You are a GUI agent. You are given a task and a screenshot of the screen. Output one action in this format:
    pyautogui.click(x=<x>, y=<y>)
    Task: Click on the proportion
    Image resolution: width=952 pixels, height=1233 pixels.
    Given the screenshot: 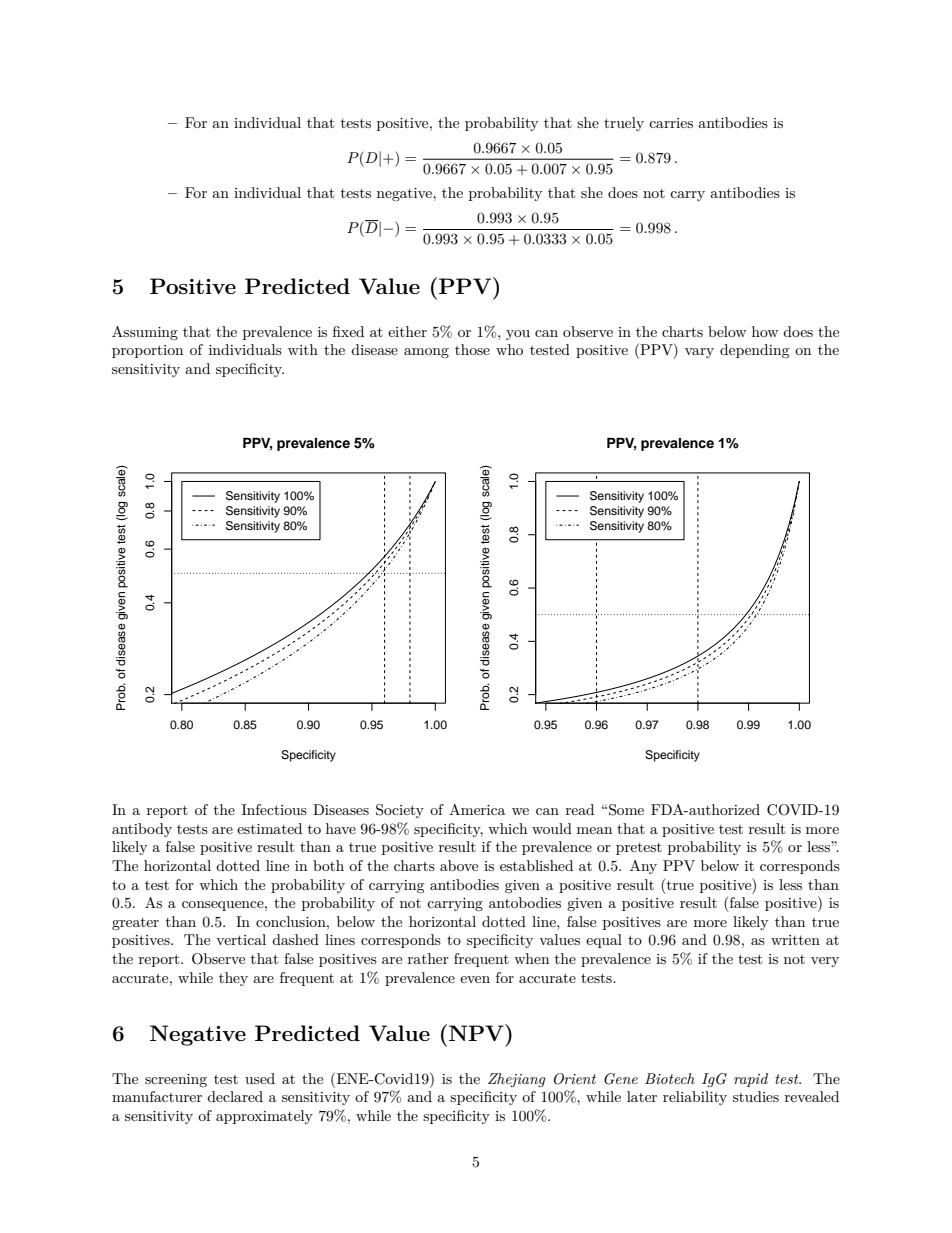 What is the action you would take?
    pyautogui.click(x=147, y=351)
